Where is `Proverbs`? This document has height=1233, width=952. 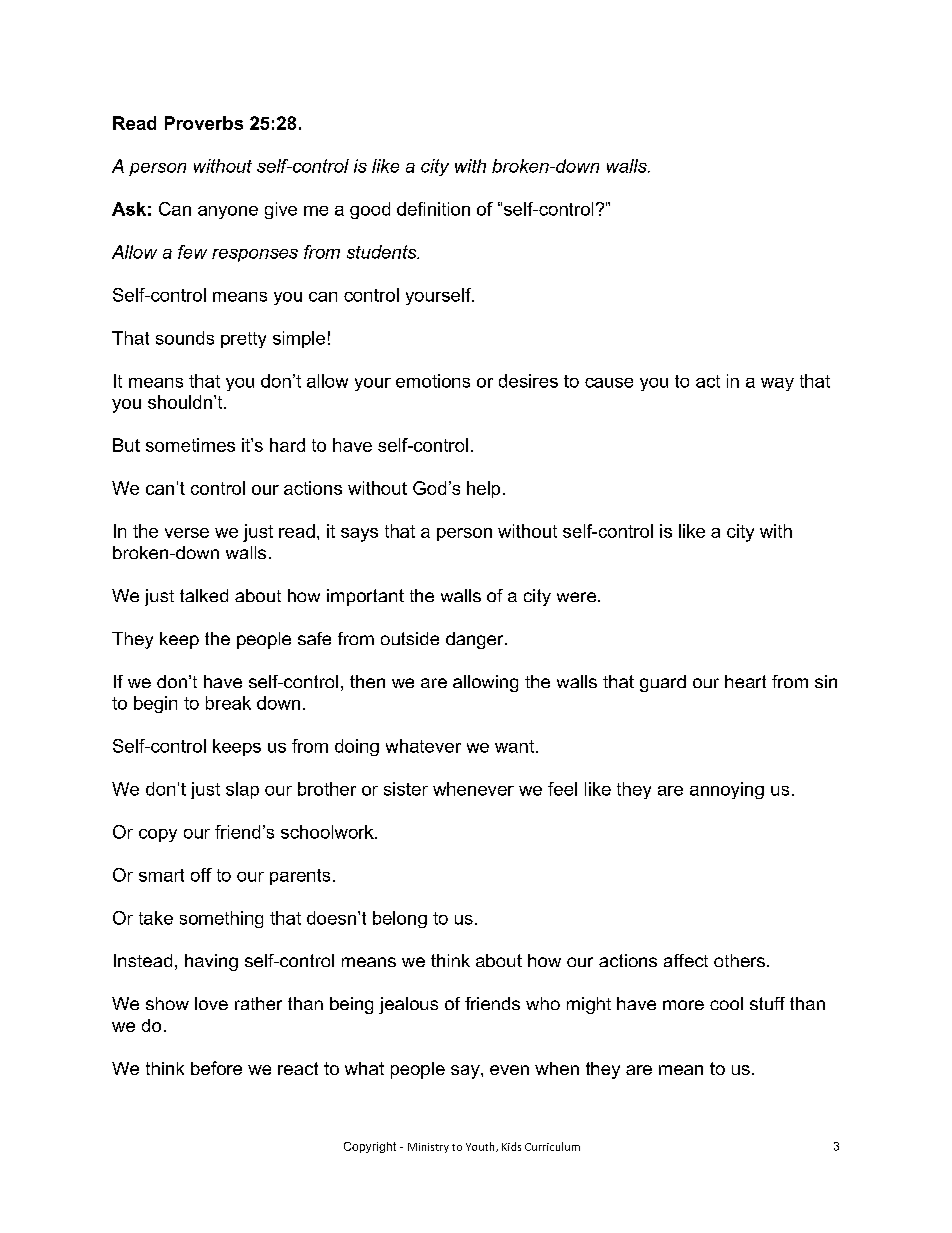 Proverbs is located at coordinates (204, 123).
